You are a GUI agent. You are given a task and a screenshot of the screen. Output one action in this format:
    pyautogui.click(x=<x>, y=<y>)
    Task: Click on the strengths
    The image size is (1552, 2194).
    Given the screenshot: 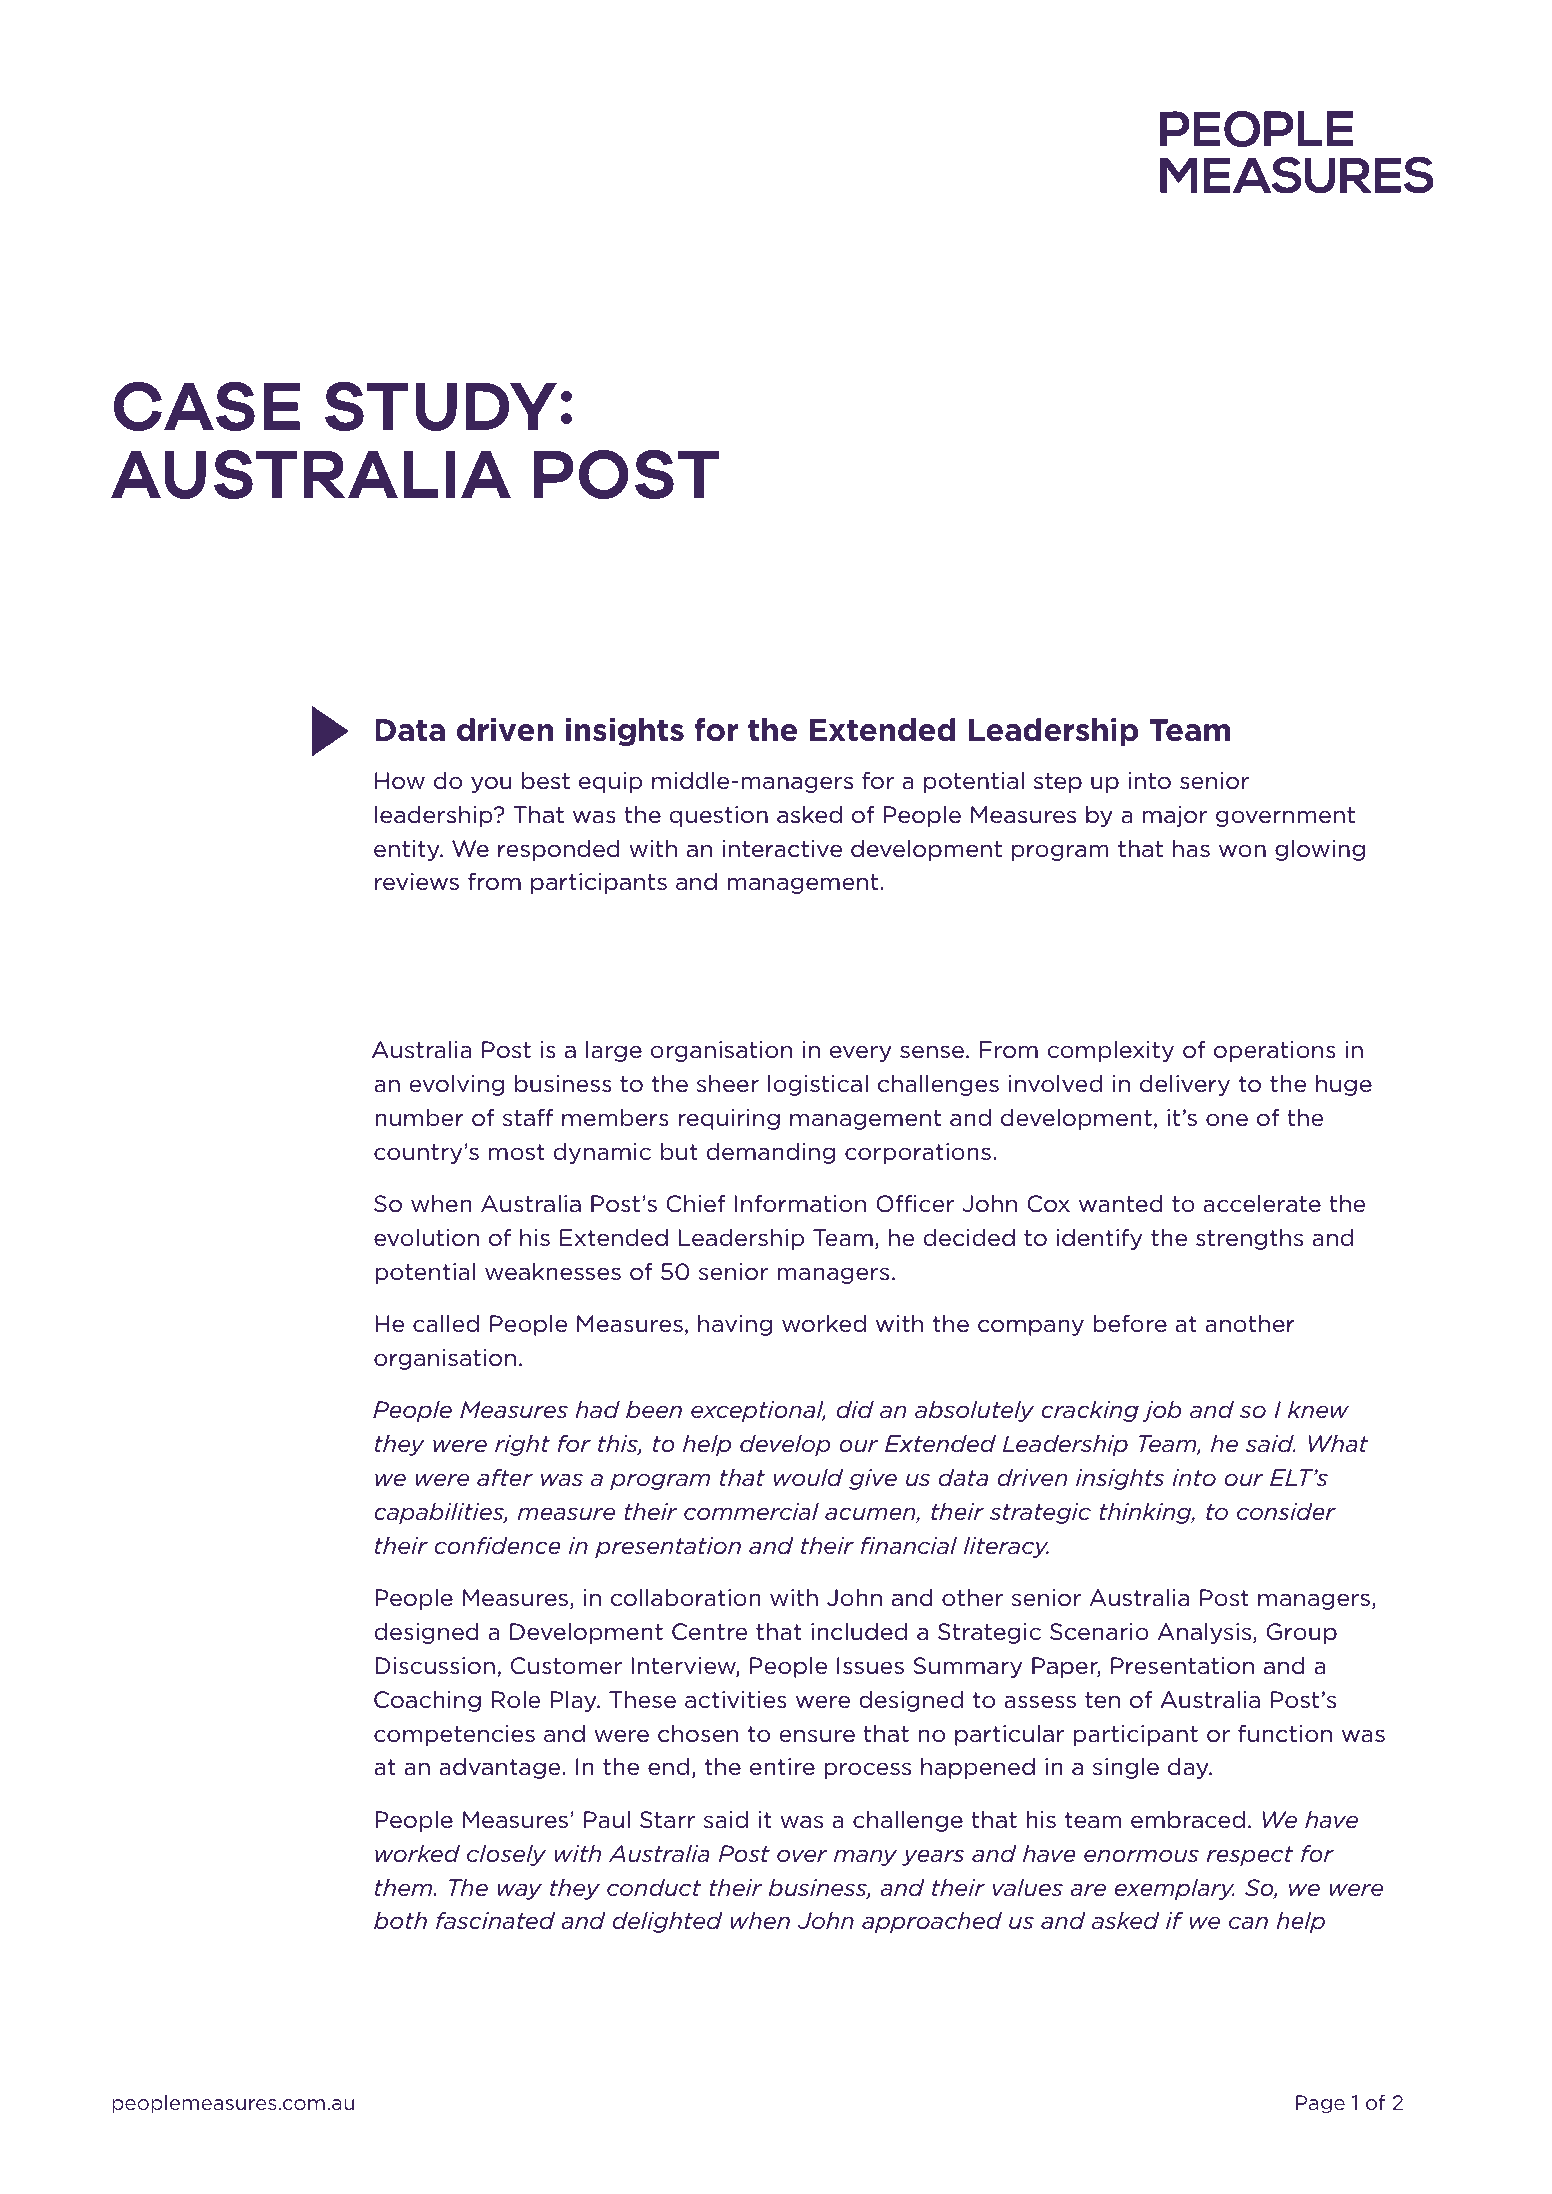 What is the action you would take?
    pyautogui.click(x=1249, y=1239)
